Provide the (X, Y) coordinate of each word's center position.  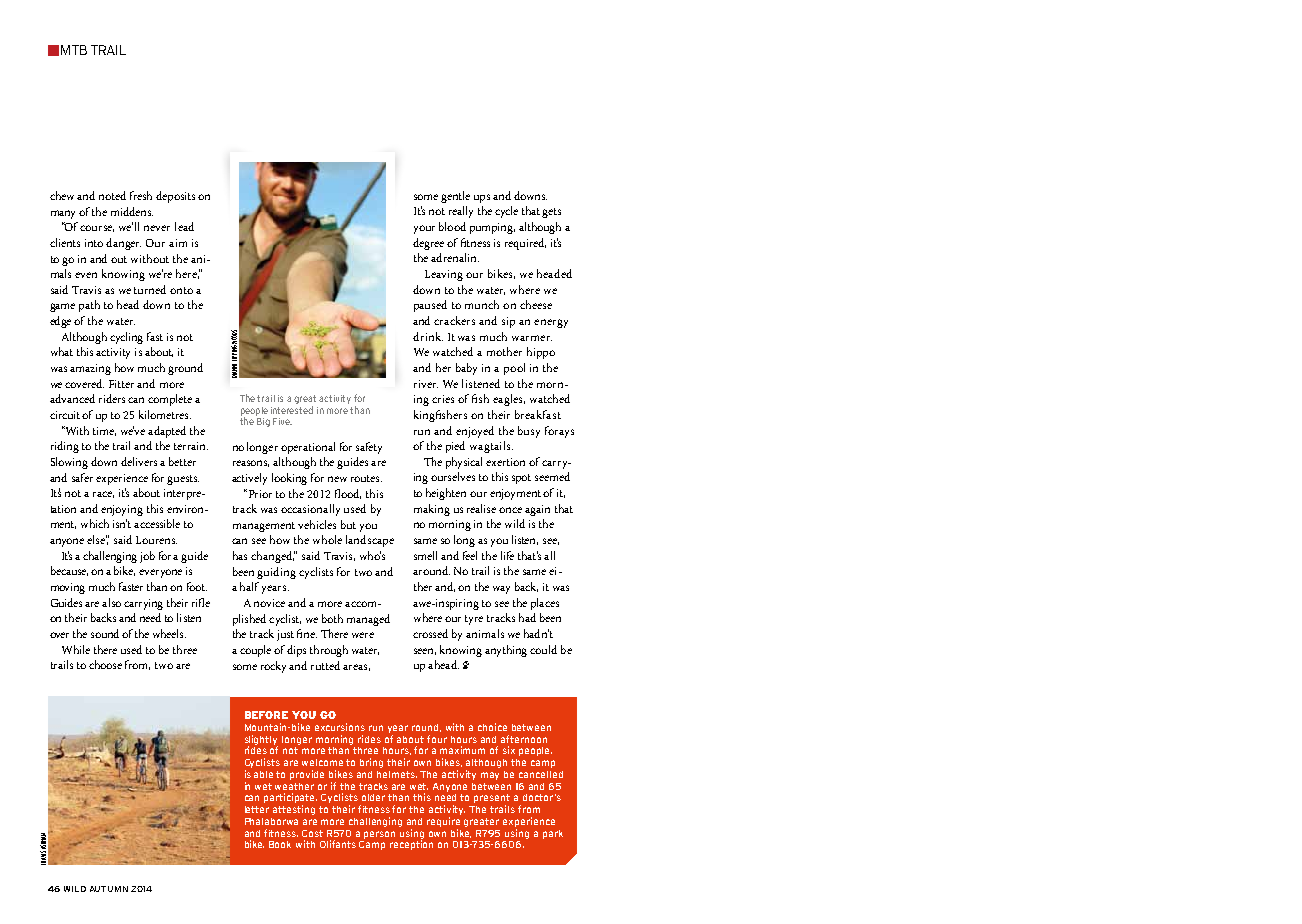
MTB (74, 50)
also (111, 602)
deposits (175, 197)
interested (292, 408)
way (501, 590)
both (332, 618)
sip (508, 322)
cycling (126, 338)
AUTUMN (109, 889)
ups (482, 198)
